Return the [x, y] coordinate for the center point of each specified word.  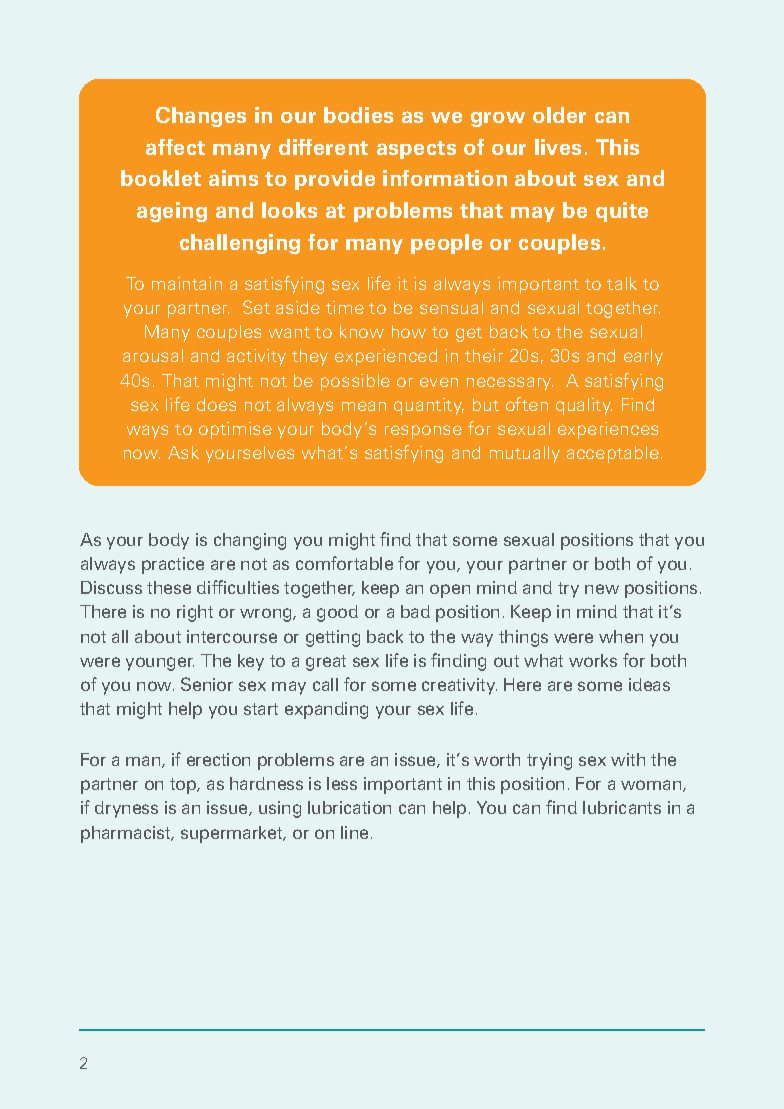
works [593, 660]
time [345, 307]
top [184, 786]
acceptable [613, 454]
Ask [183, 452]
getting [333, 638]
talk [622, 283]
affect [175, 147]
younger [160, 664]
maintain [187, 283]
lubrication [349, 807]
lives [558, 147]
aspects [416, 150]
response [423, 432]
